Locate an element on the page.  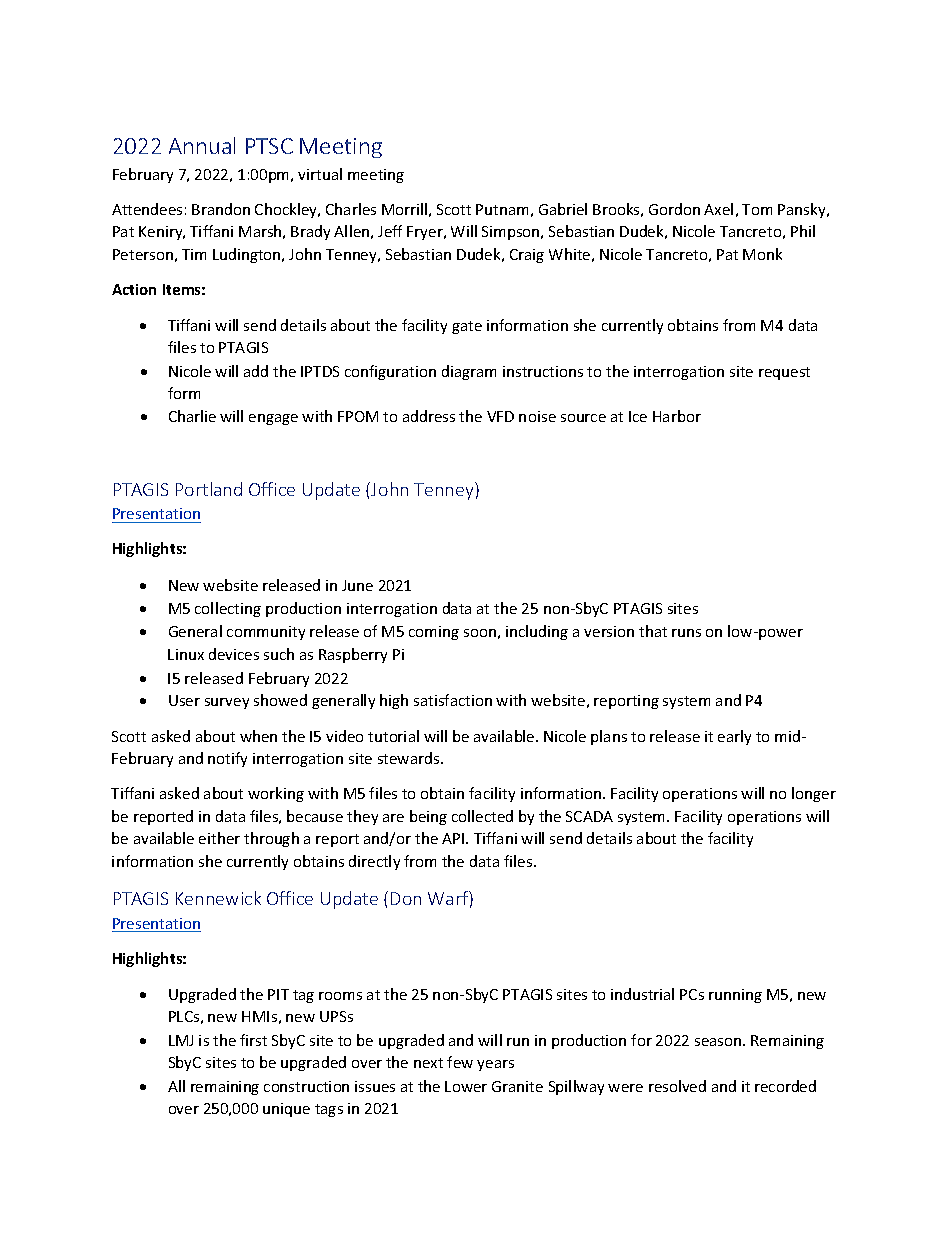
Portland is located at coordinates (209, 489).
